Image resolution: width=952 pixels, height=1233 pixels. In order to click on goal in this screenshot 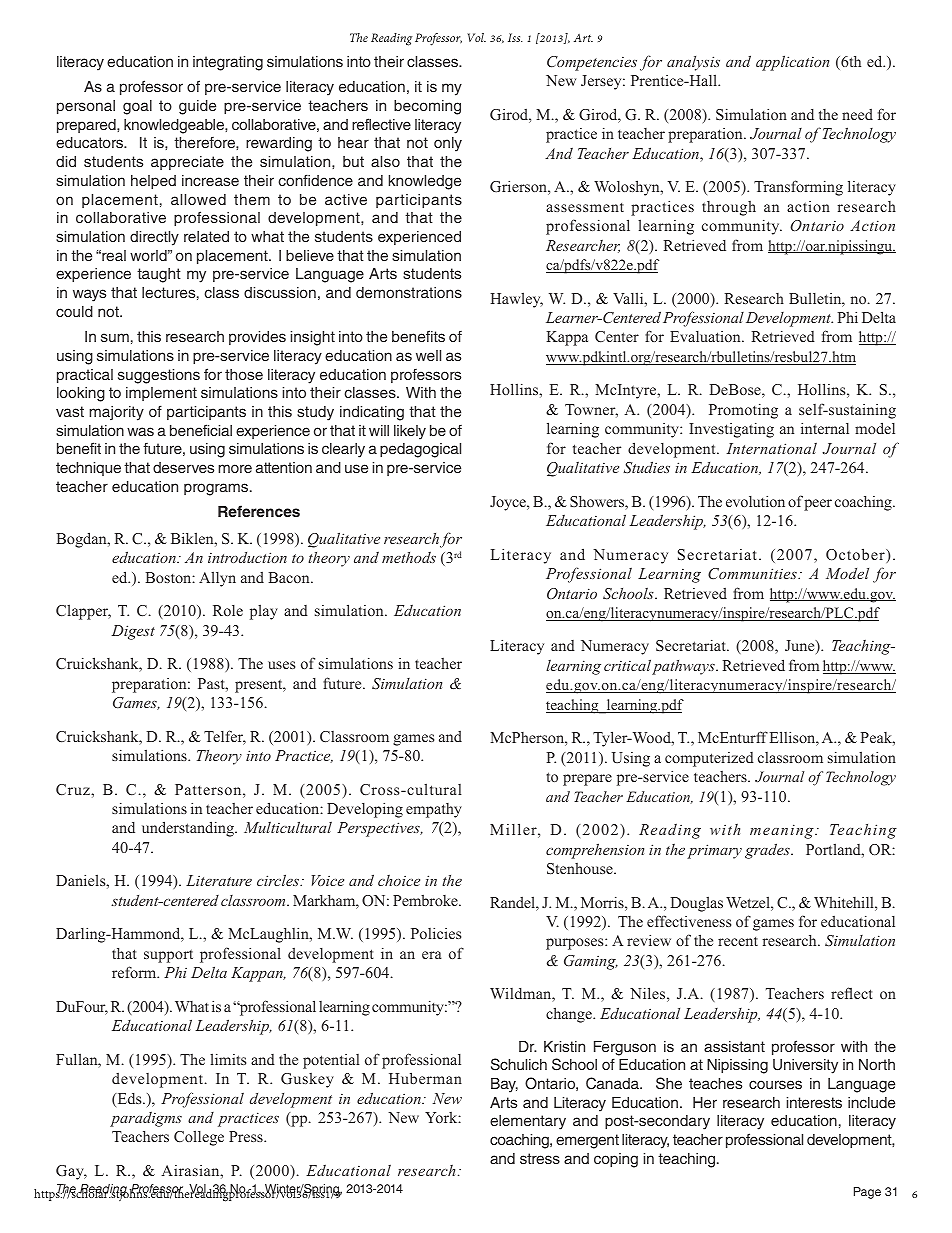, I will do `click(137, 107)`.
